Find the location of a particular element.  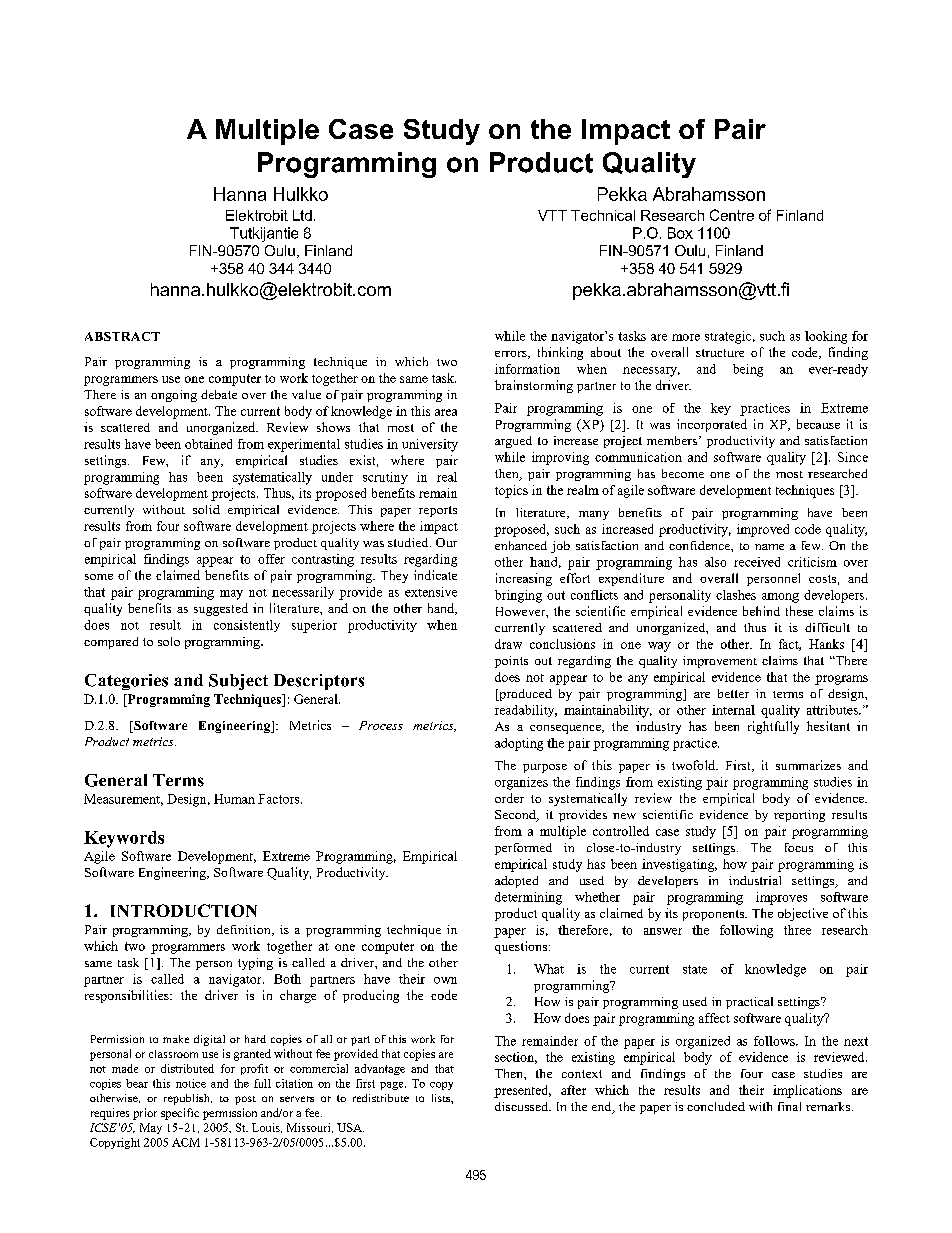

Second is located at coordinates (516, 816).
